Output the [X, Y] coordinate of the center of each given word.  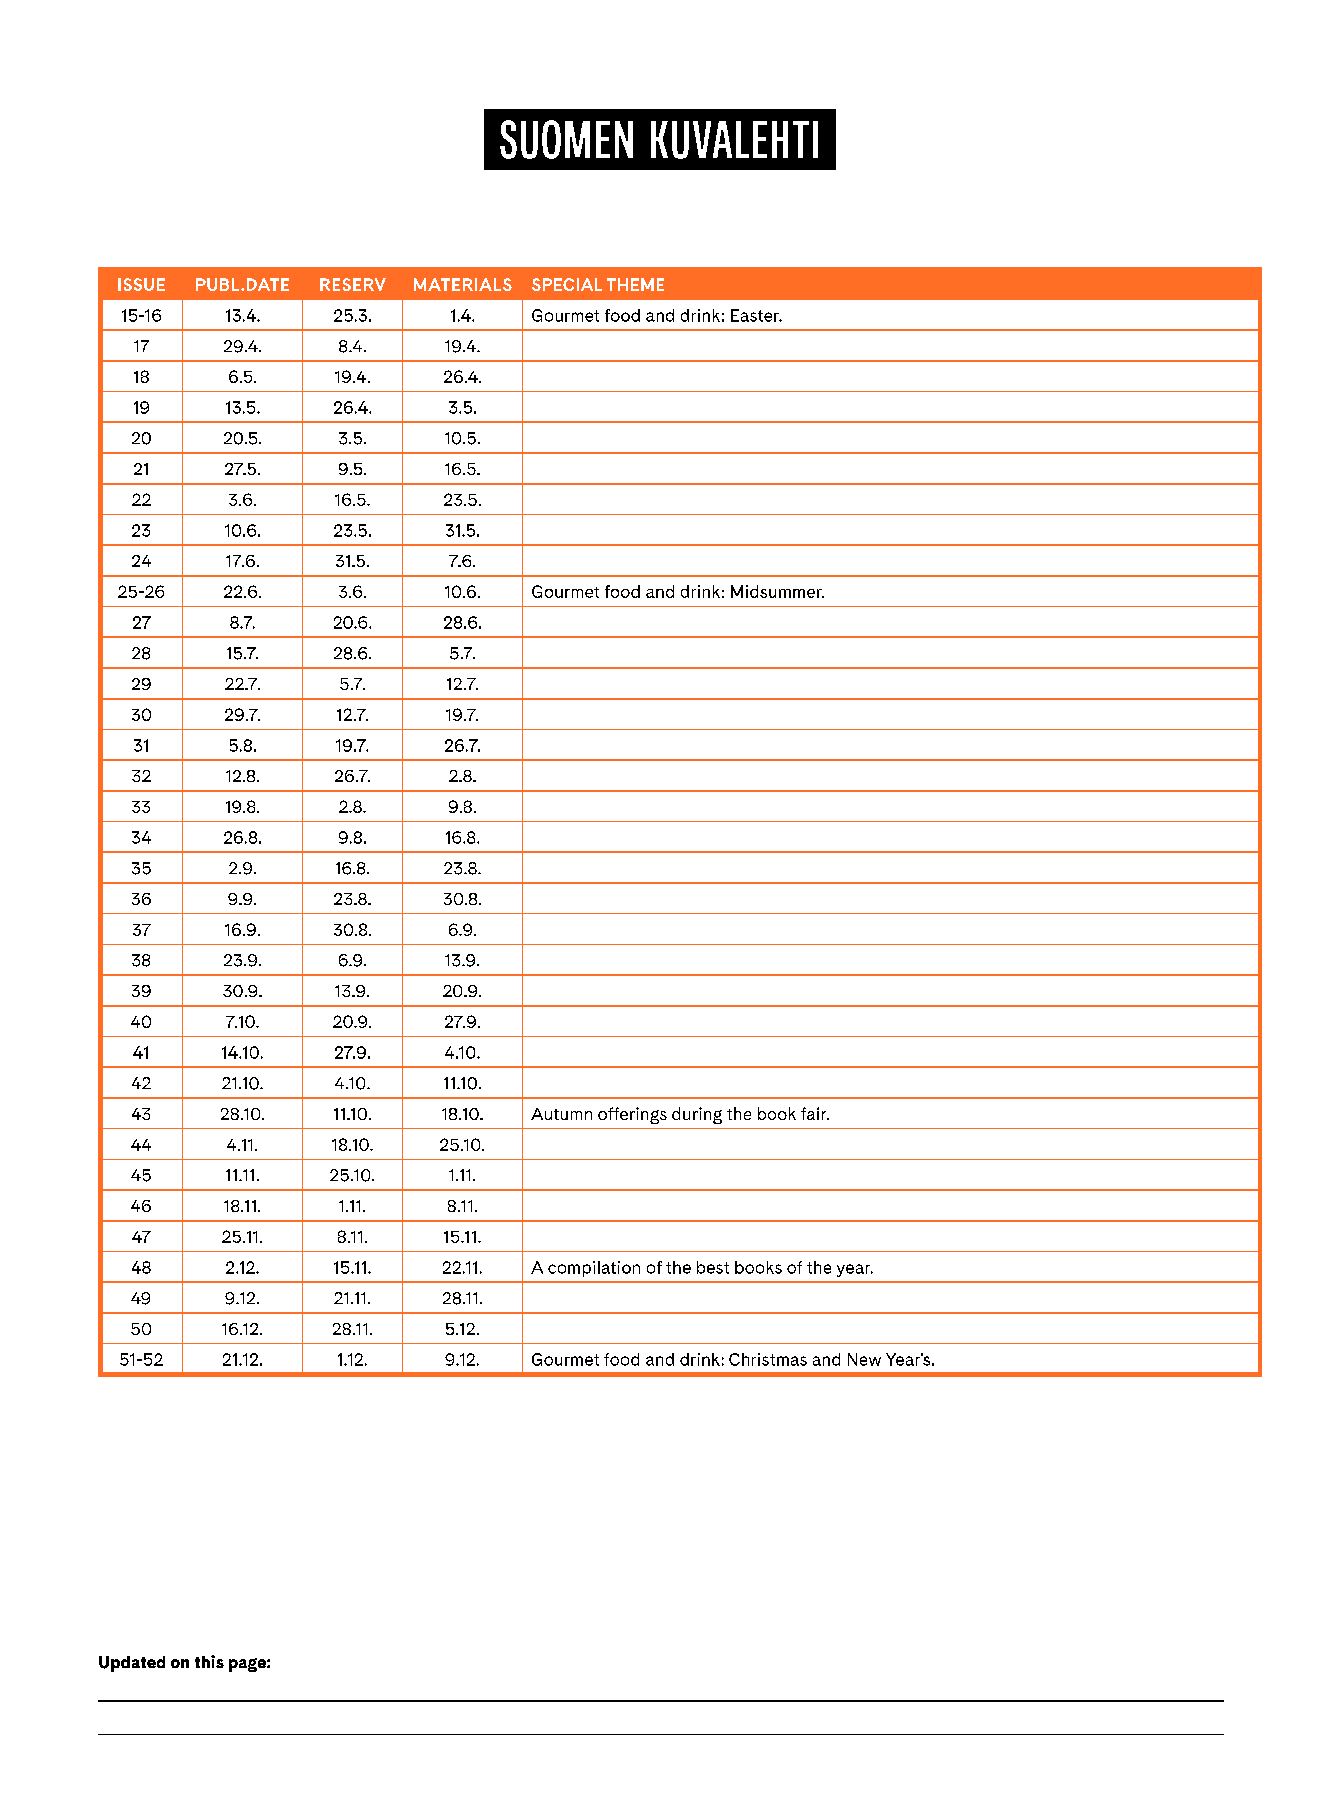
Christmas [768, 1359]
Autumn [561, 1114]
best [713, 1267]
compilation [594, 1269]
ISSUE [141, 284]
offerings [632, 1115]
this [209, 1661]
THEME [635, 284]
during [697, 1115]
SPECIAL [567, 284]
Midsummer [777, 591]
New [864, 1359]
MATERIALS [463, 284]
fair [815, 1113]
